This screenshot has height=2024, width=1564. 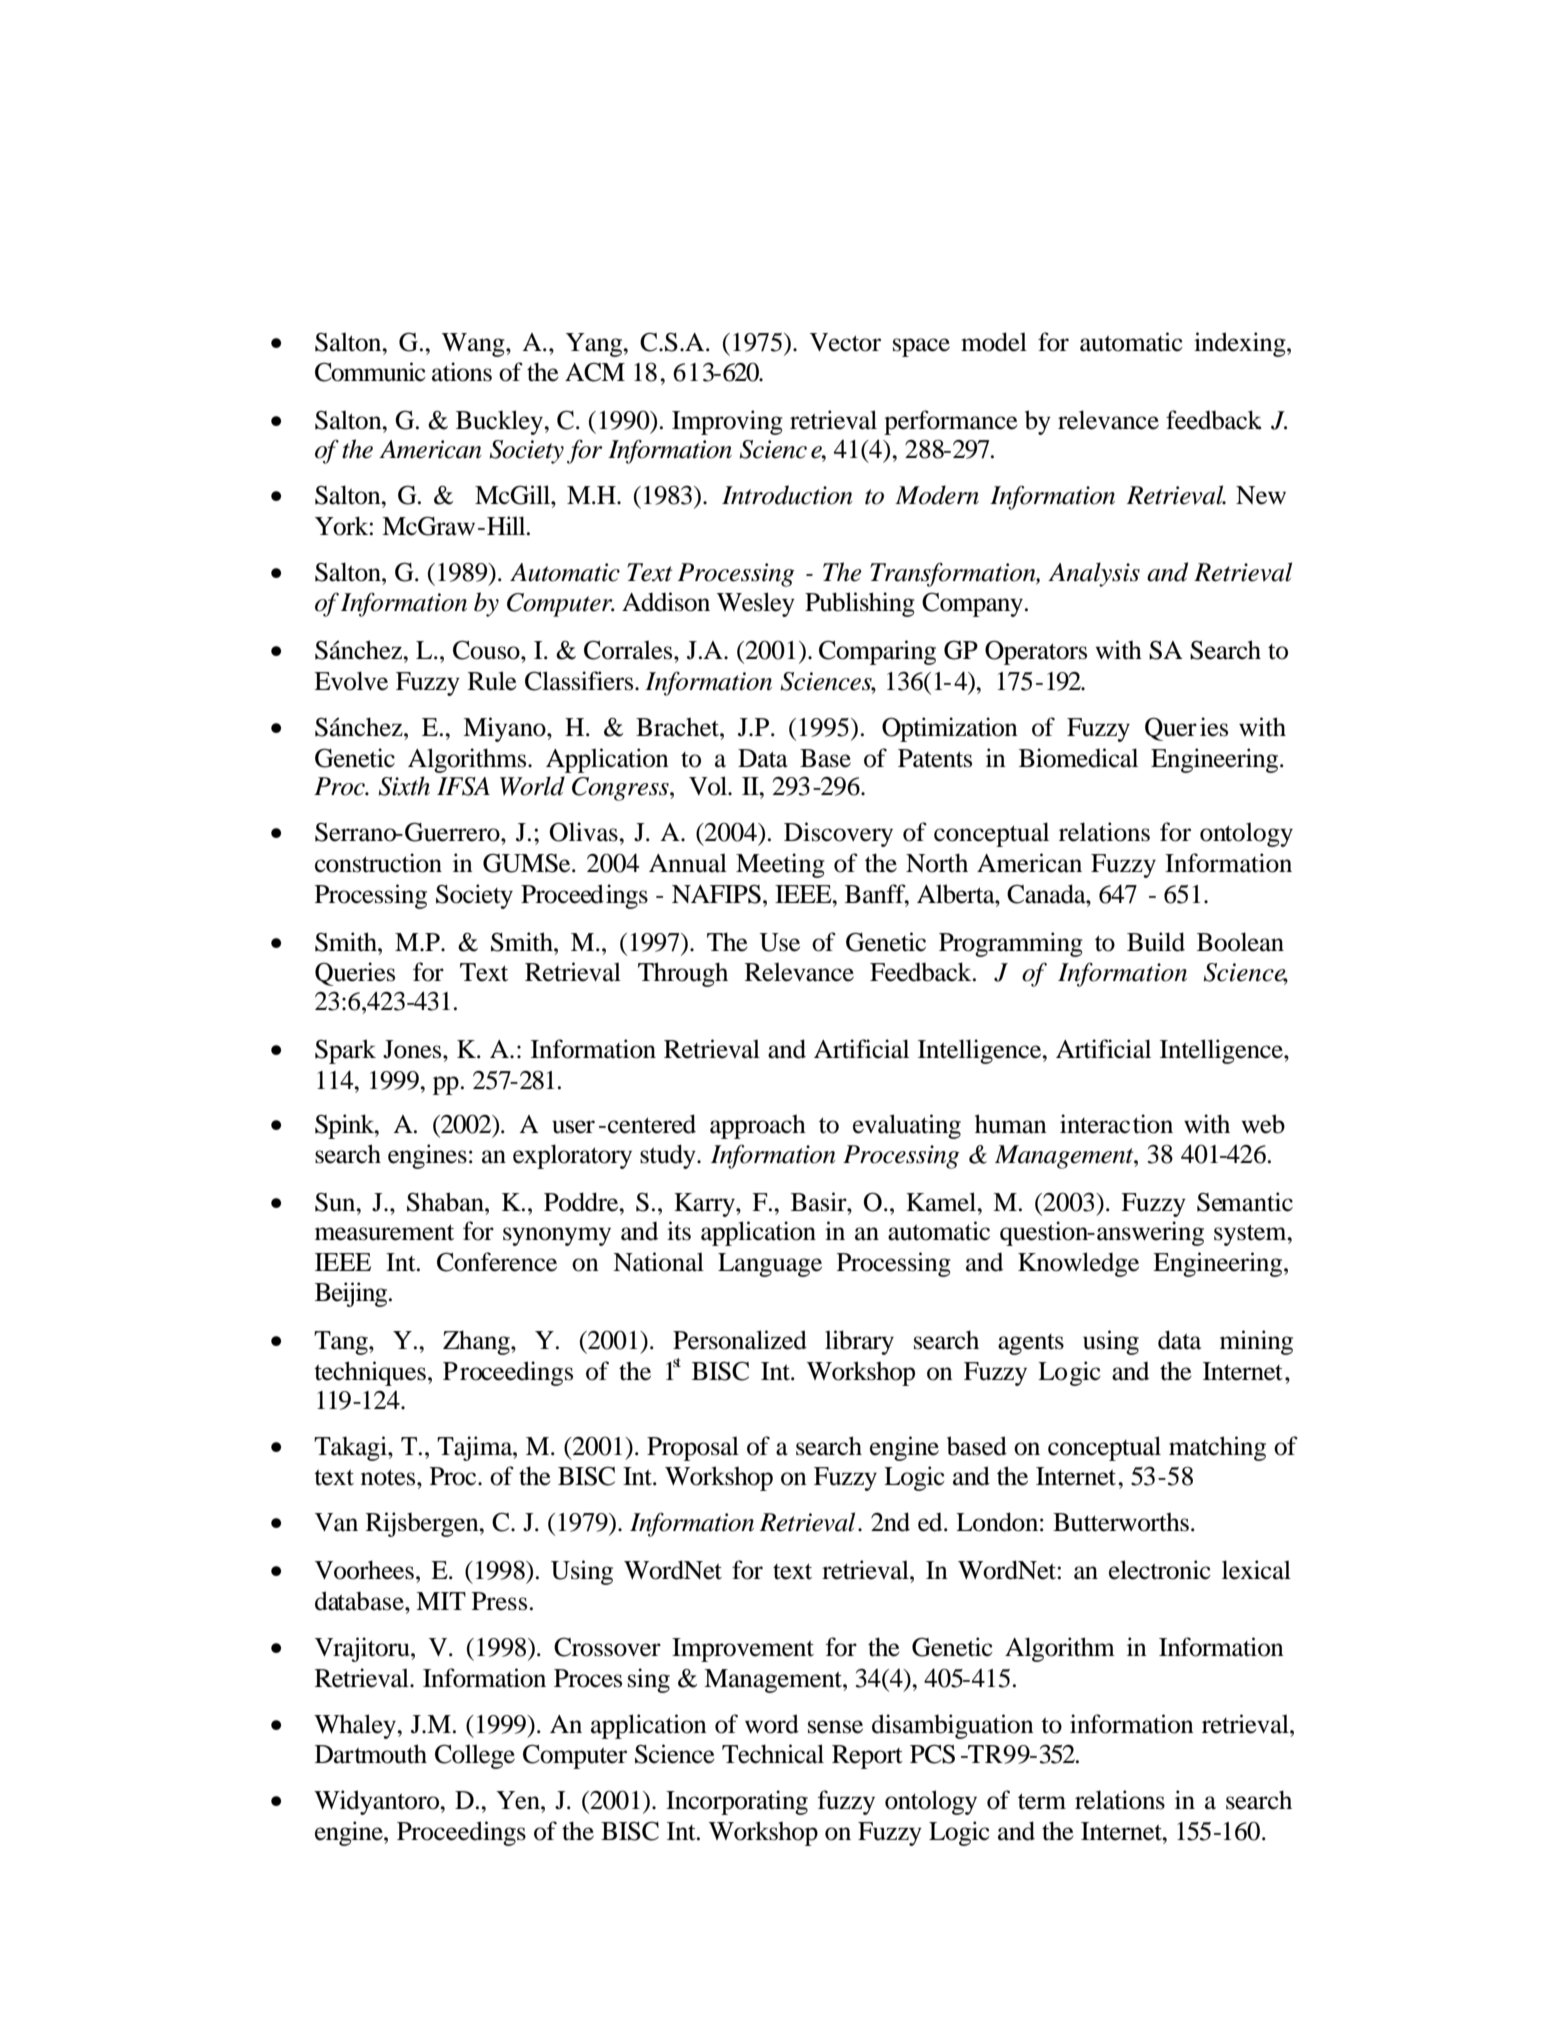 I want to click on construction, so click(x=378, y=863).
